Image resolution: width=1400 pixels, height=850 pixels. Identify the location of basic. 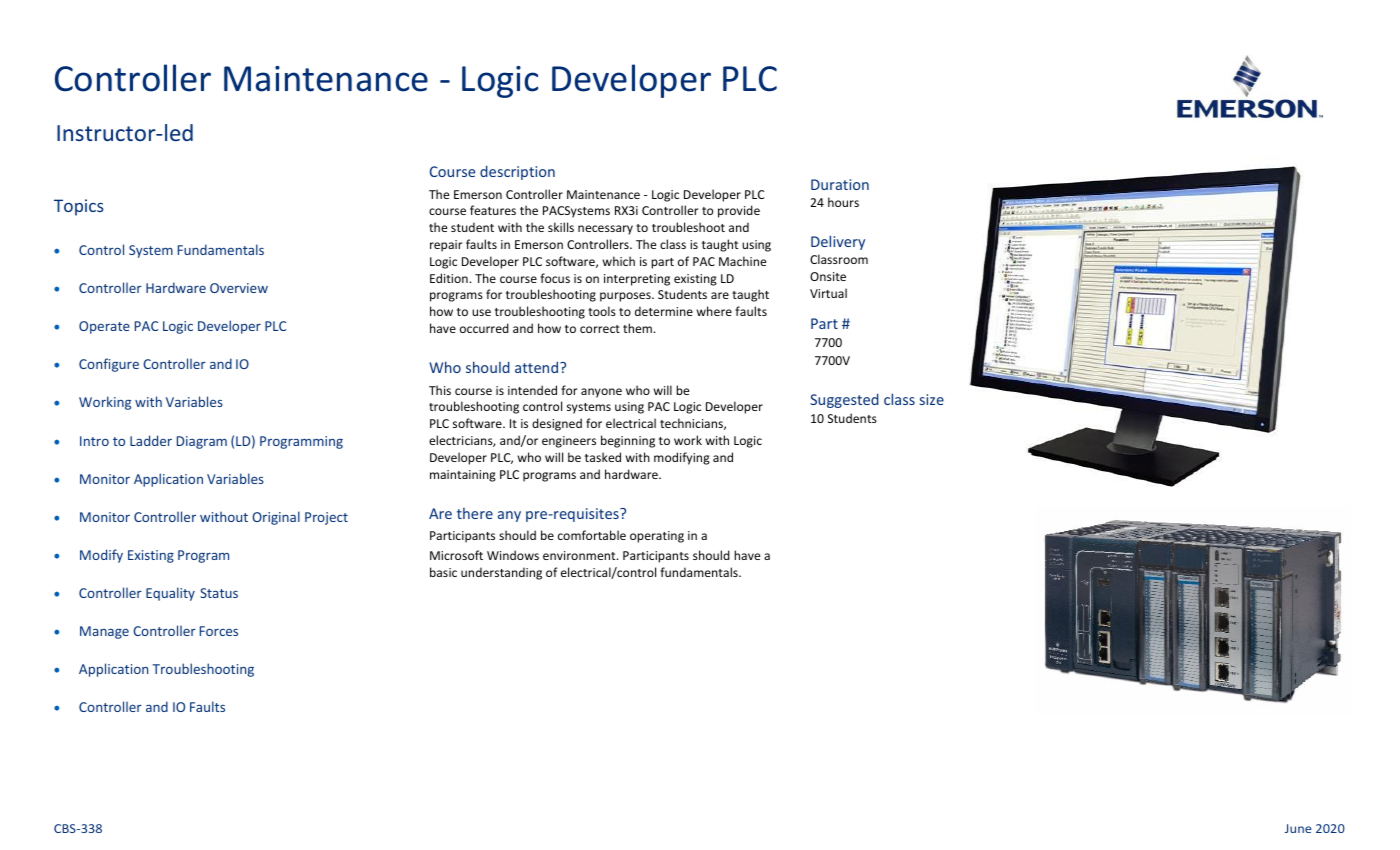
(443, 572).
